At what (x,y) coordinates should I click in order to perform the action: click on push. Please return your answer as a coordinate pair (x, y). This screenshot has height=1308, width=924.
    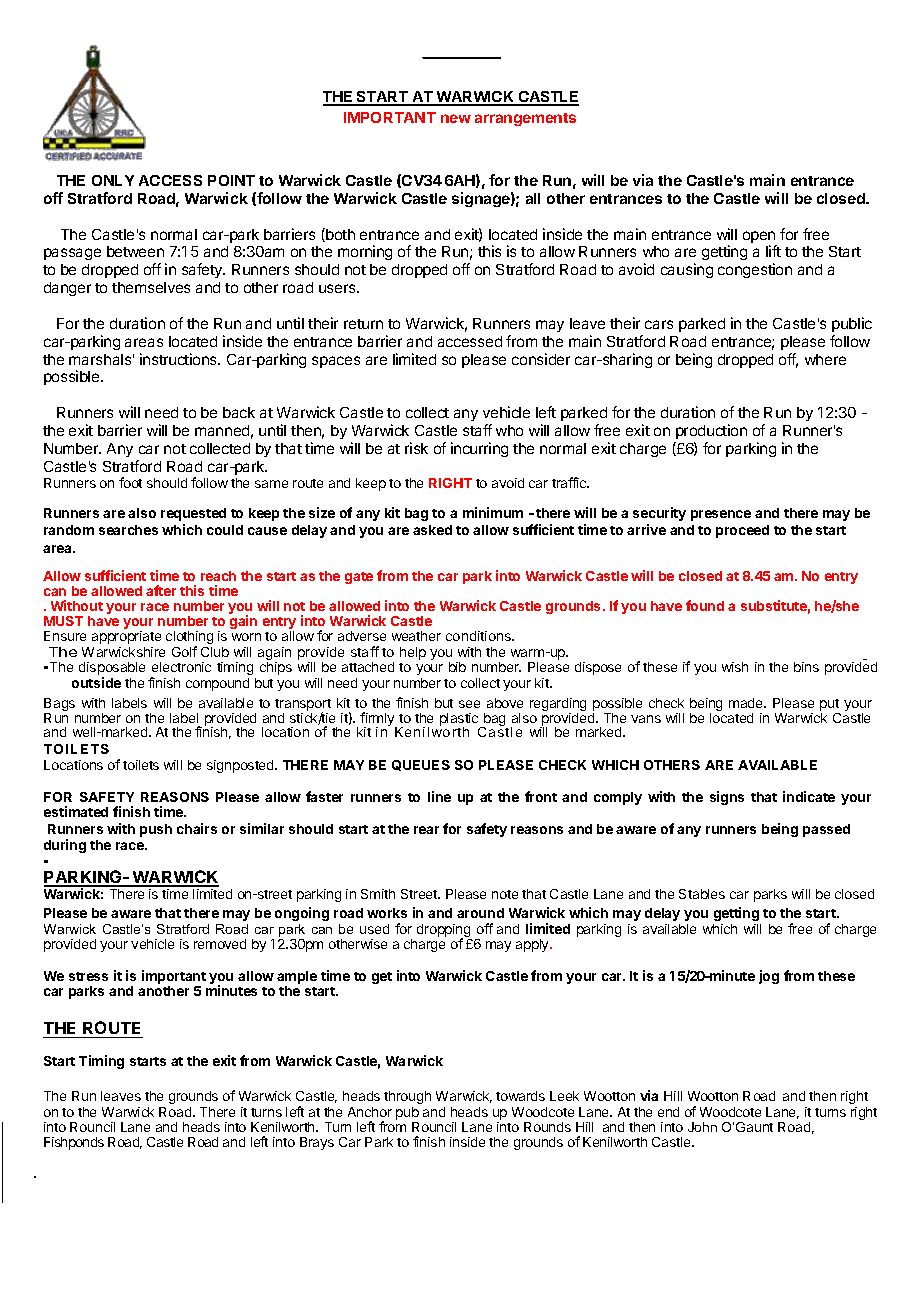
    Looking at the image, I should click on (156, 830).
